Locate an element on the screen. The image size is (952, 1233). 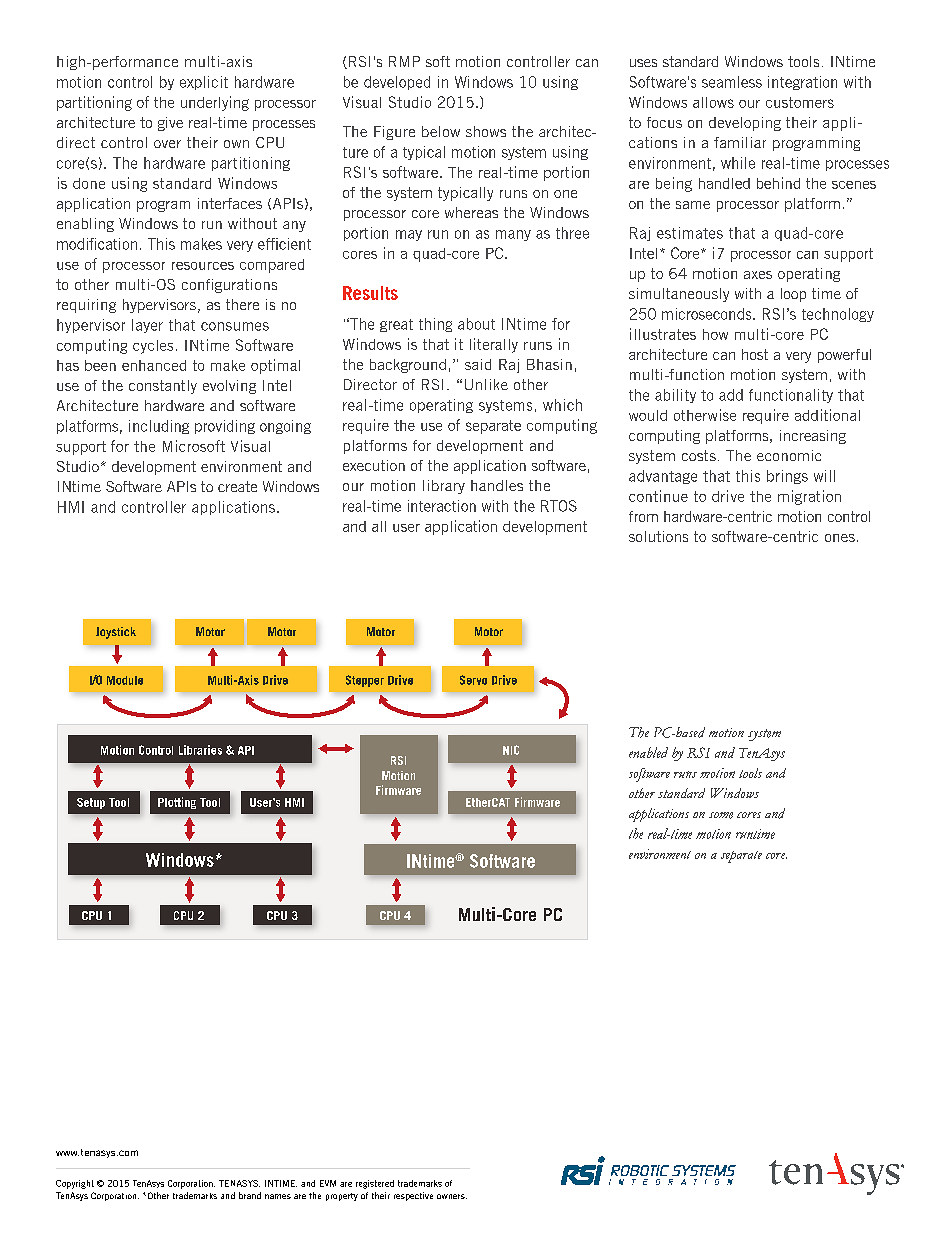
owners is located at coordinates (452, 1196).
